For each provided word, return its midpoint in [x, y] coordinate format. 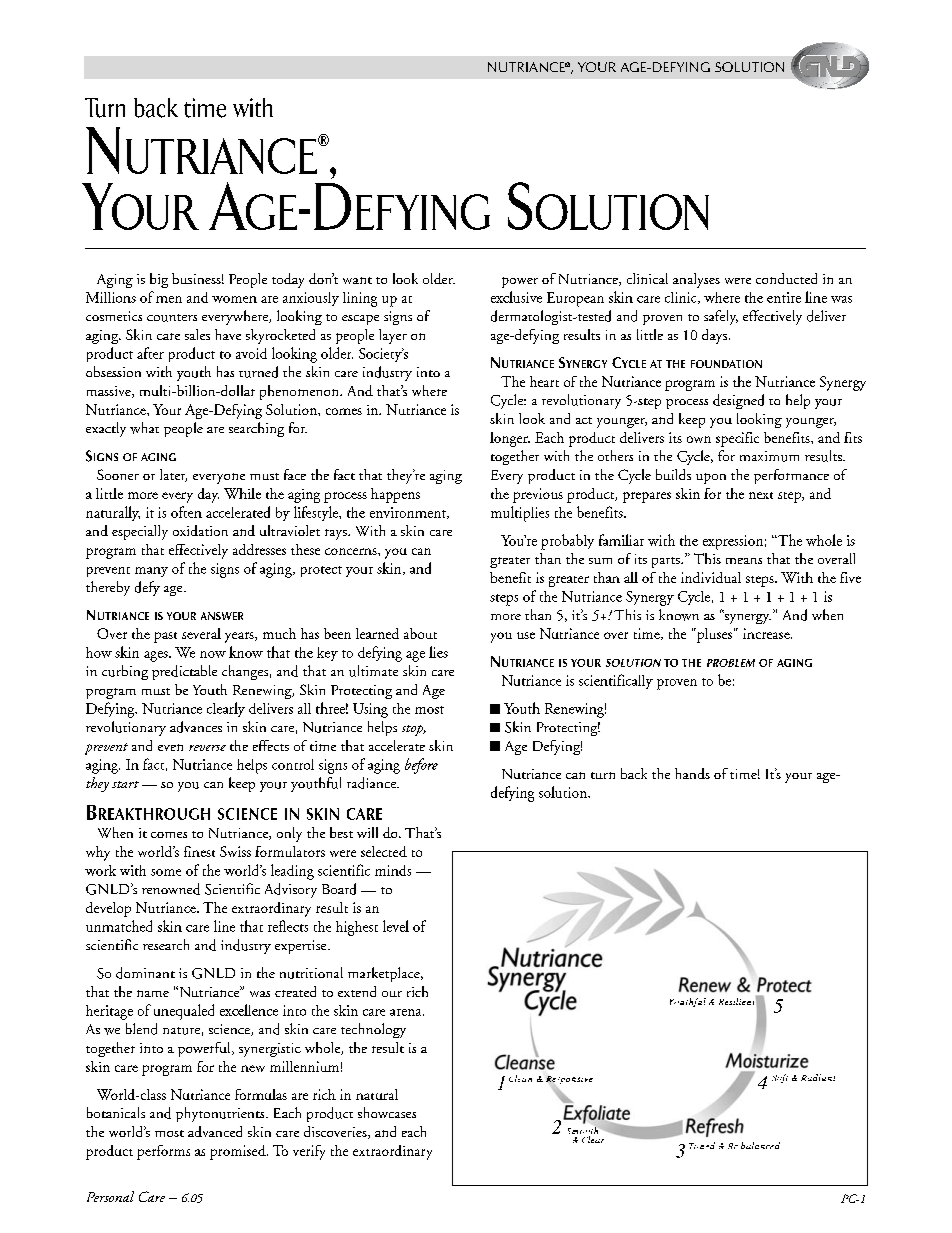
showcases [387, 1112]
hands [692, 773]
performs [163, 1152]
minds [393, 870]
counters [172, 318]
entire [784, 297]
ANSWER [222, 616]
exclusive [516, 297]
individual [711, 577]
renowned [171, 889]
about [420, 633]
